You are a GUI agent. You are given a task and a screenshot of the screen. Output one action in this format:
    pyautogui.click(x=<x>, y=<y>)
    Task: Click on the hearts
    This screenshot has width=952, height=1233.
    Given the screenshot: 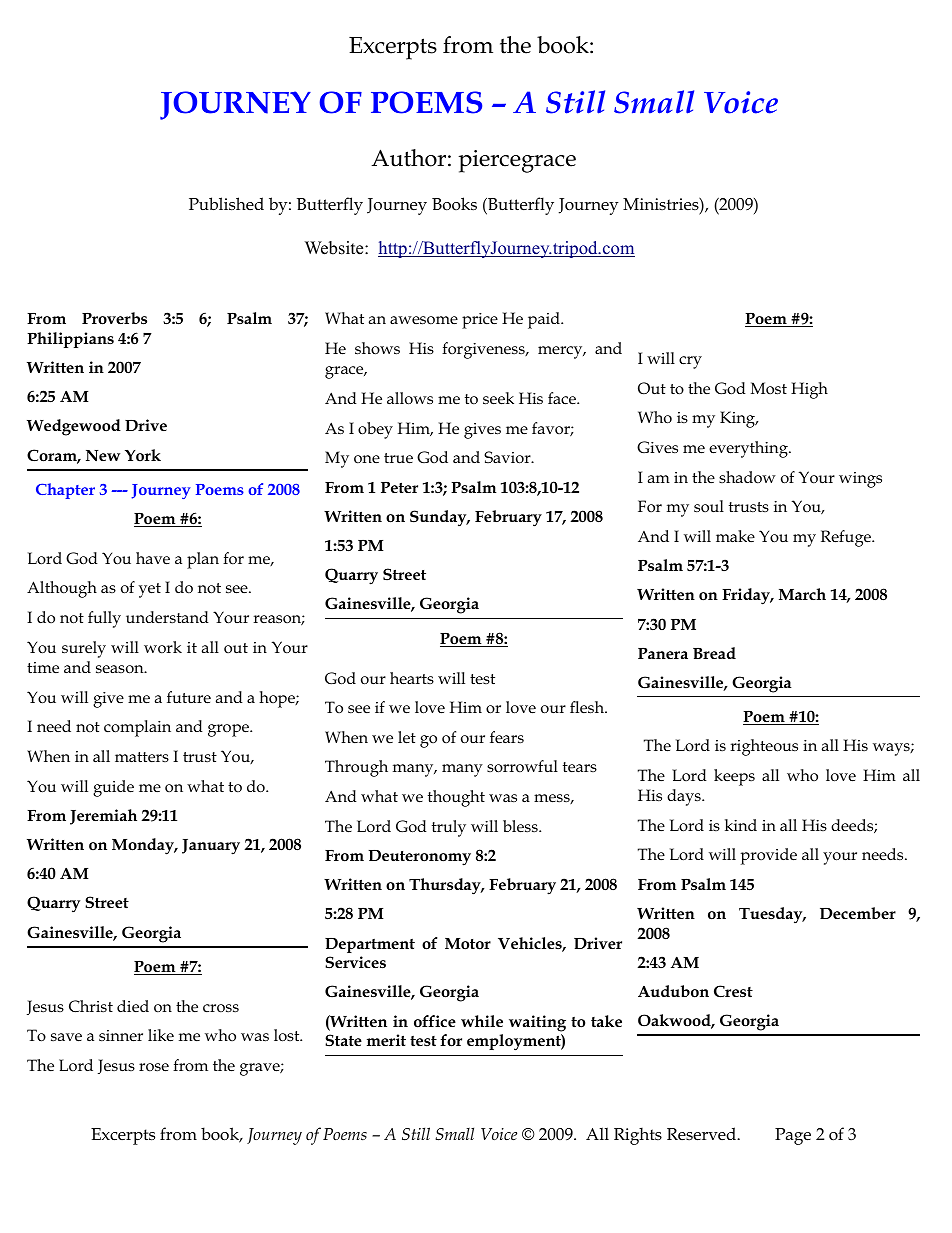 What is the action you would take?
    pyautogui.click(x=412, y=678)
